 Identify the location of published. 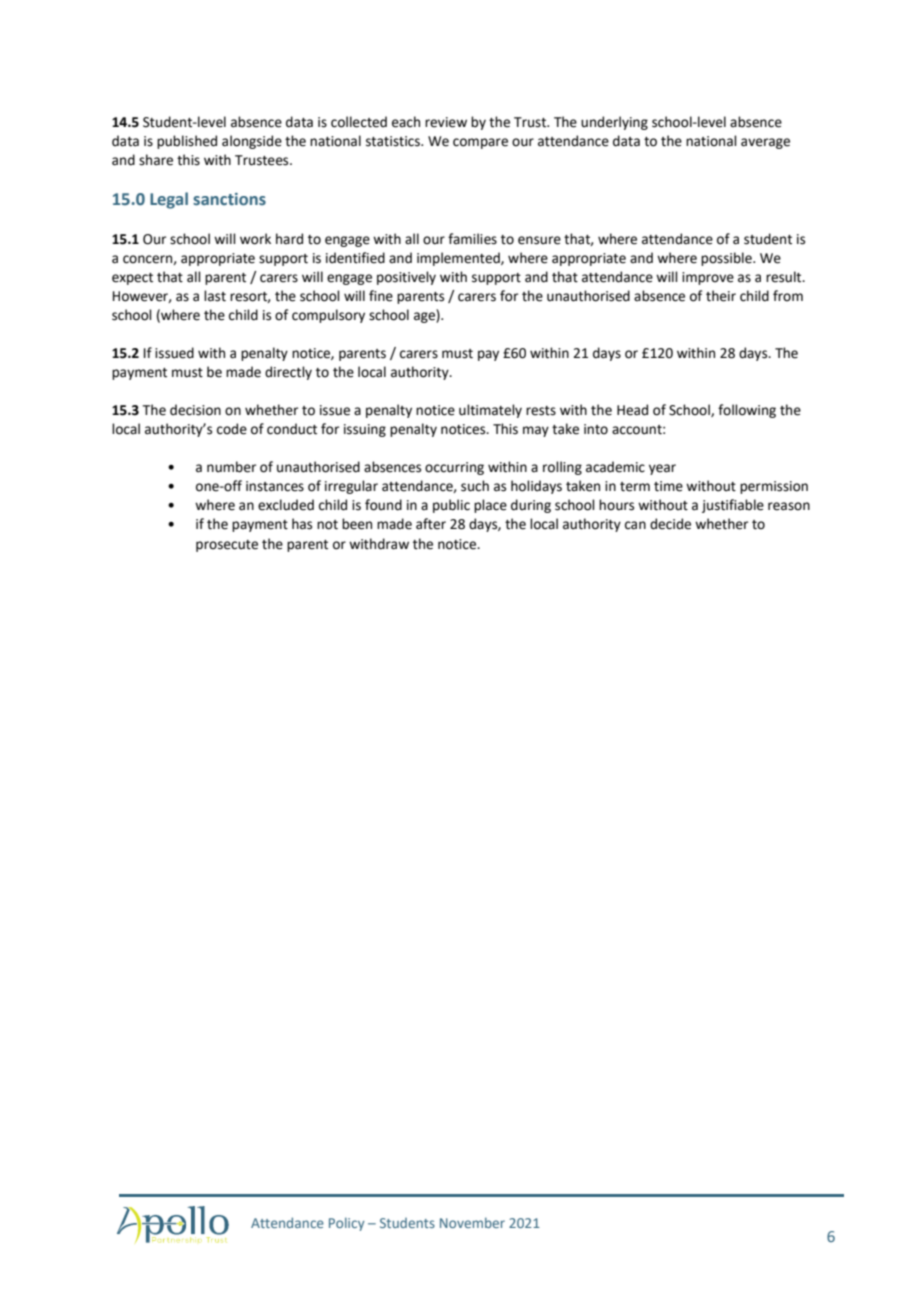
(187, 142).
